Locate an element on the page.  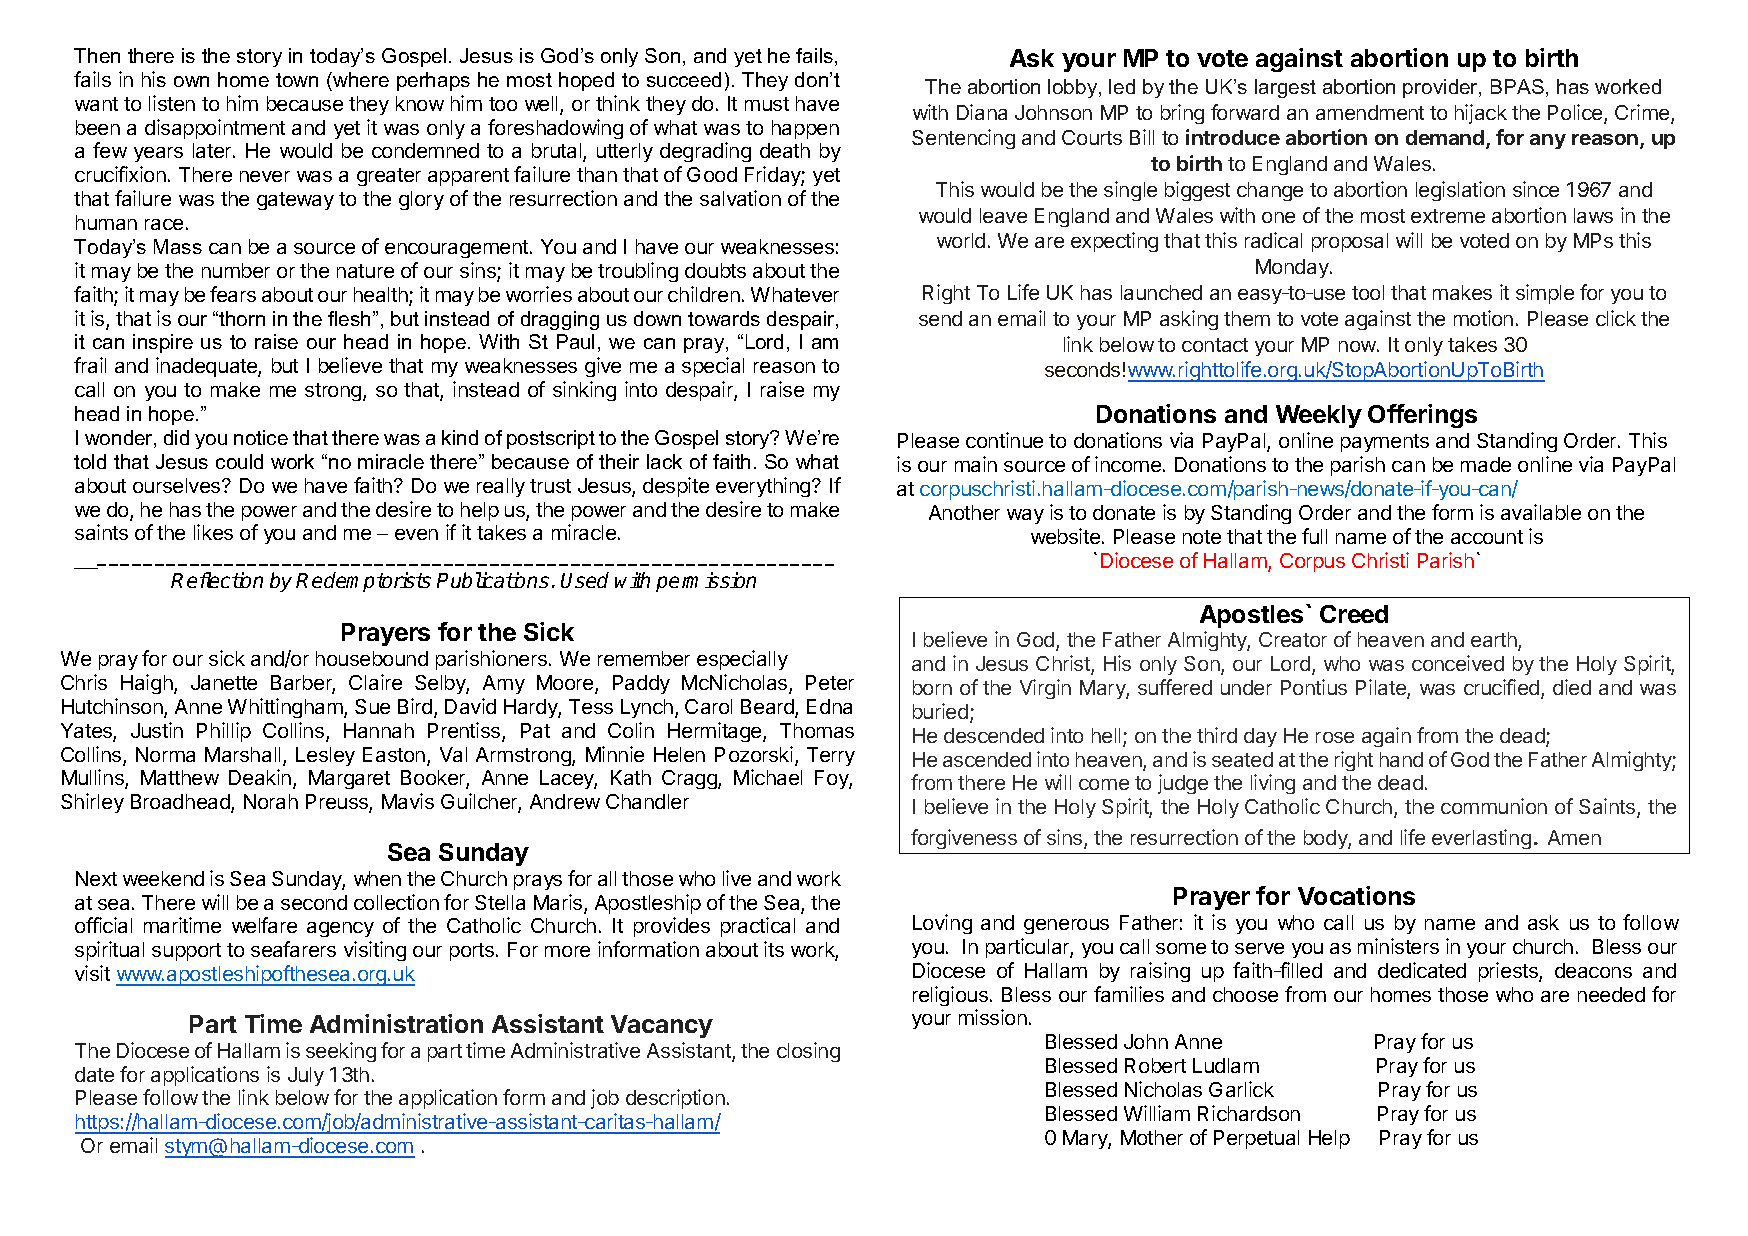
must is located at coordinates (767, 104).
